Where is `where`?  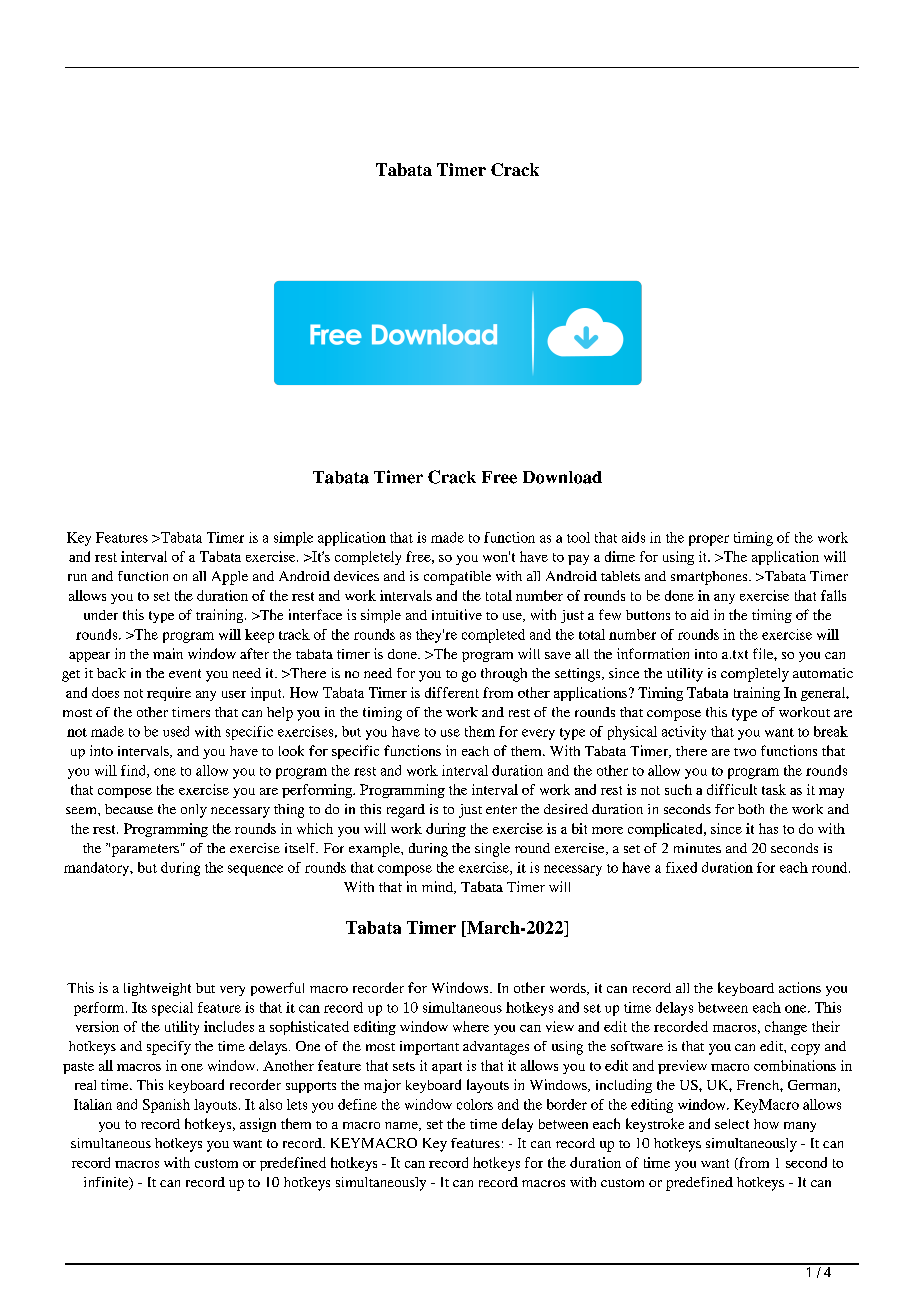 where is located at coordinates (471, 1026).
